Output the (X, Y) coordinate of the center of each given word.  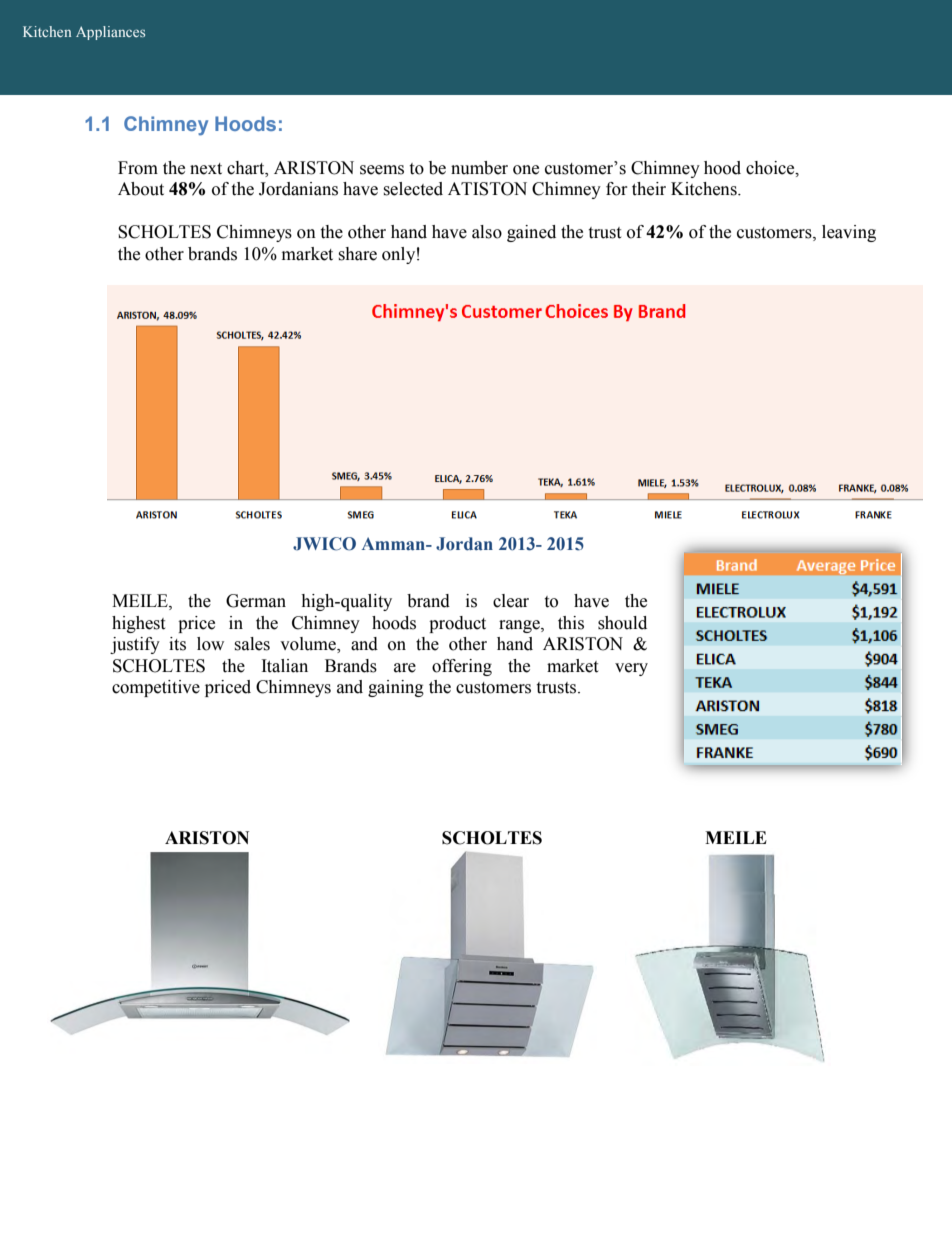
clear (511, 601)
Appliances (110, 33)
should (622, 623)
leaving (849, 233)
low (210, 644)
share (357, 254)
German (256, 601)
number (479, 168)
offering (462, 667)
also (487, 232)
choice (771, 168)
